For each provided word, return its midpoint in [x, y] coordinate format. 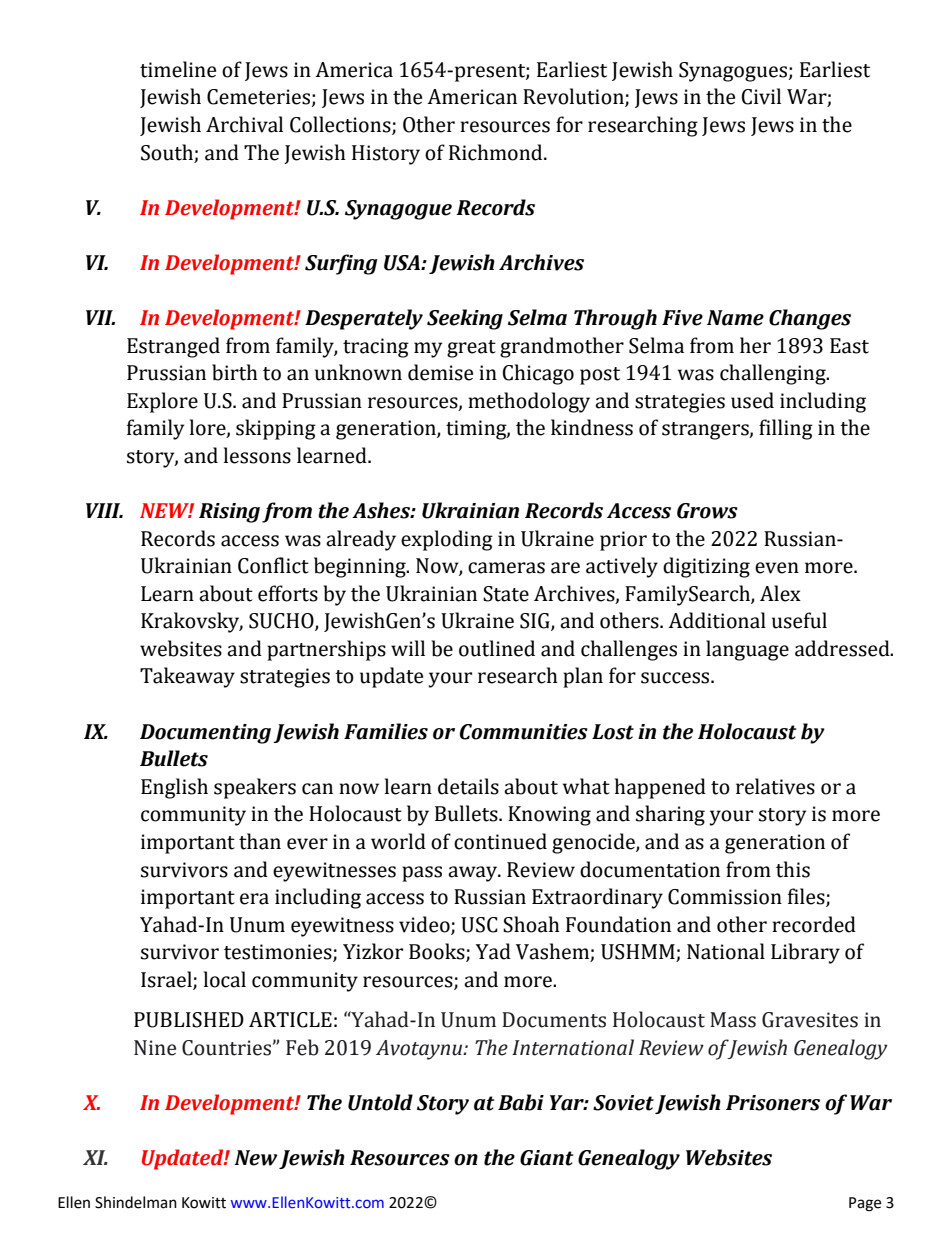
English [174, 788]
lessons [257, 455]
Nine [155, 1048]
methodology [529, 402]
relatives [775, 786]
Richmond [497, 152]
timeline [178, 69]
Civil [761, 96]
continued [500, 841]
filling [786, 429]
